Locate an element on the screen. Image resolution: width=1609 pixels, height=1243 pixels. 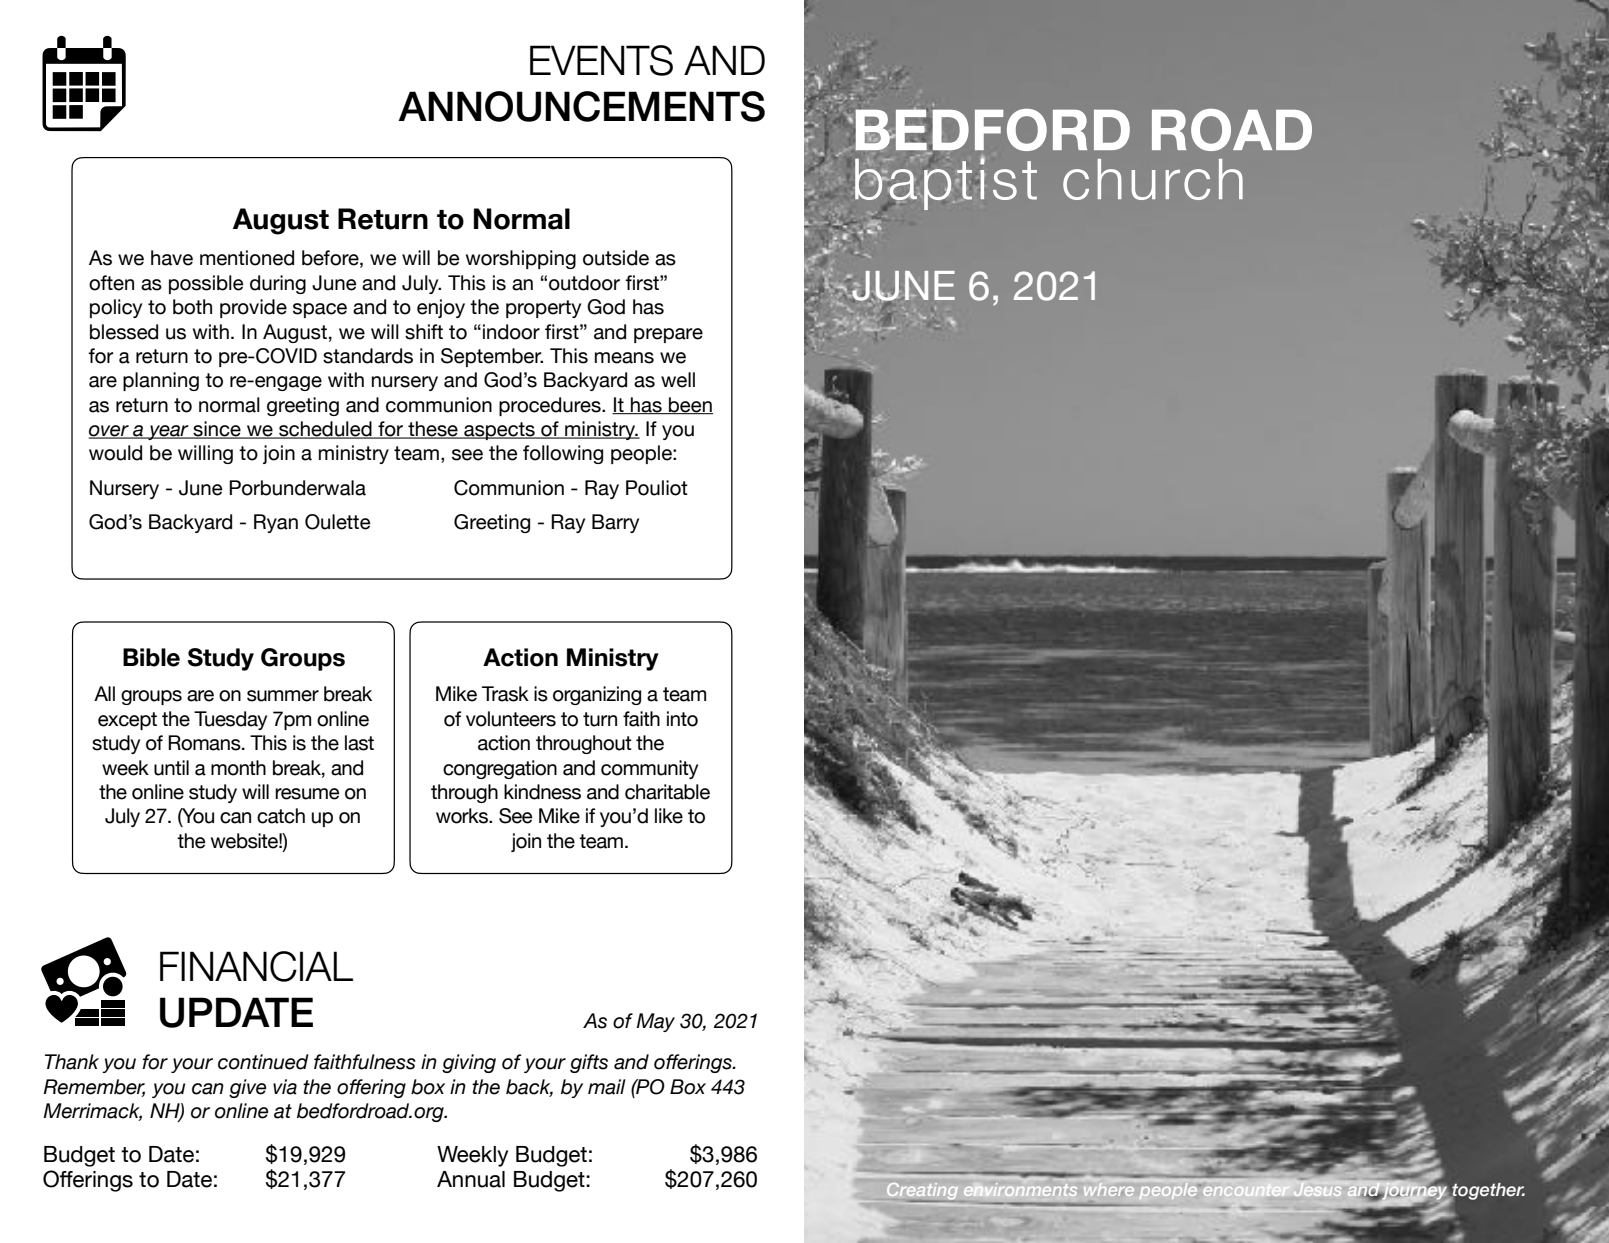
ANNOUNCEMENTS is located at coordinates (581, 106).
